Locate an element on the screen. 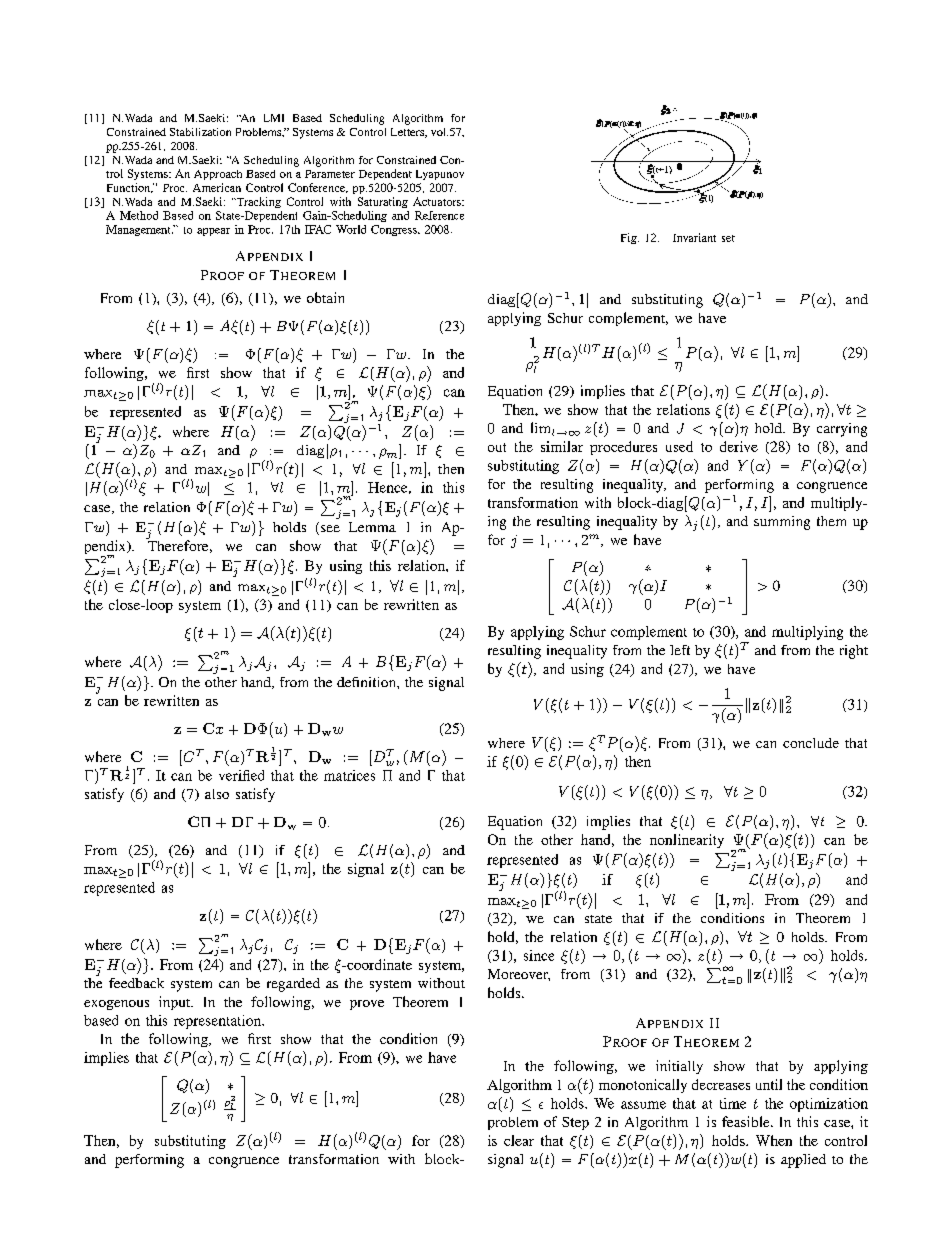 The width and height of the screenshot is (952, 1233). right is located at coordinates (854, 652).
